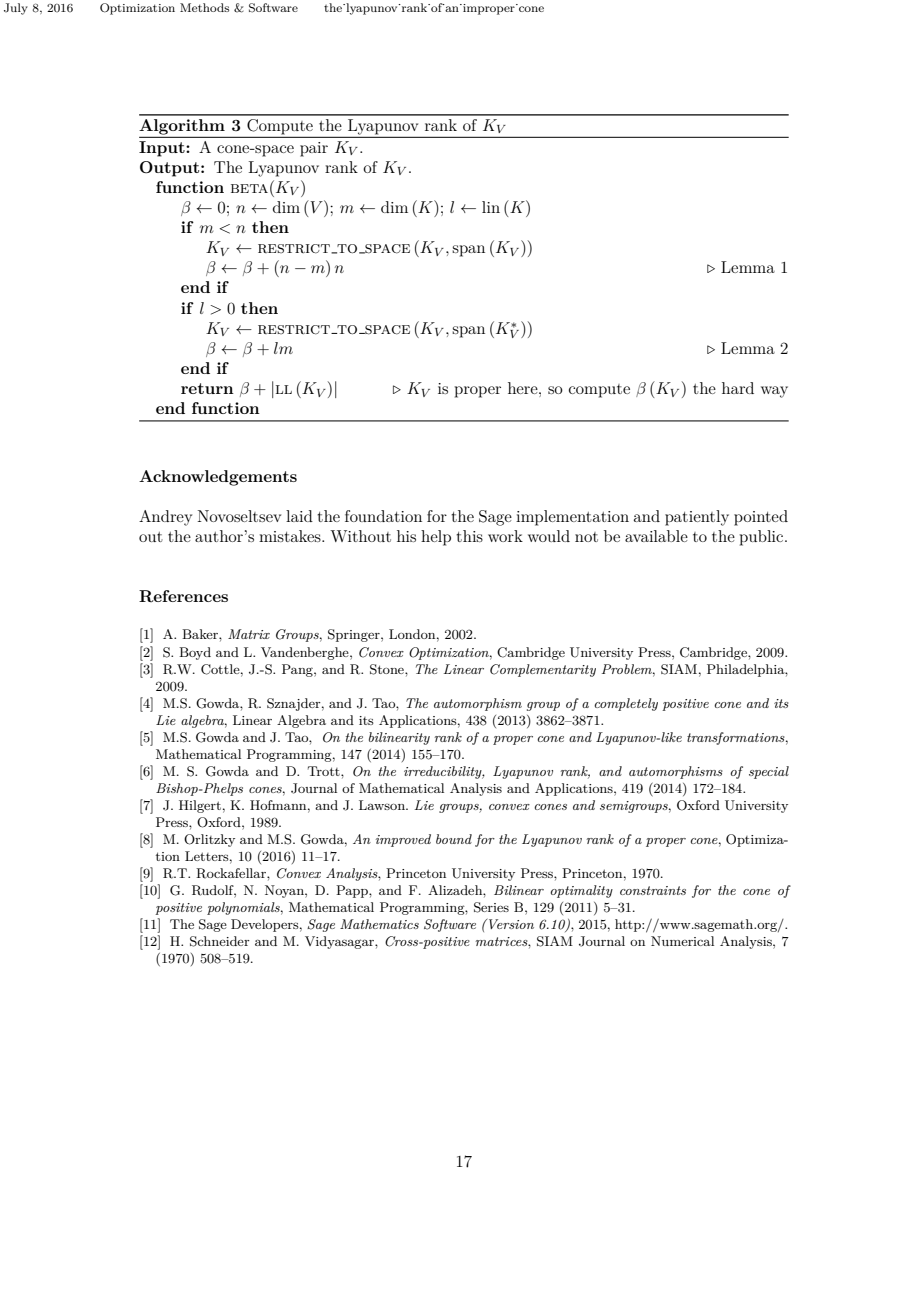 This screenshot has width=924, height=1308. Describe the element at coordinates (207, 388) in the screenshot. I see `return` at that location.
